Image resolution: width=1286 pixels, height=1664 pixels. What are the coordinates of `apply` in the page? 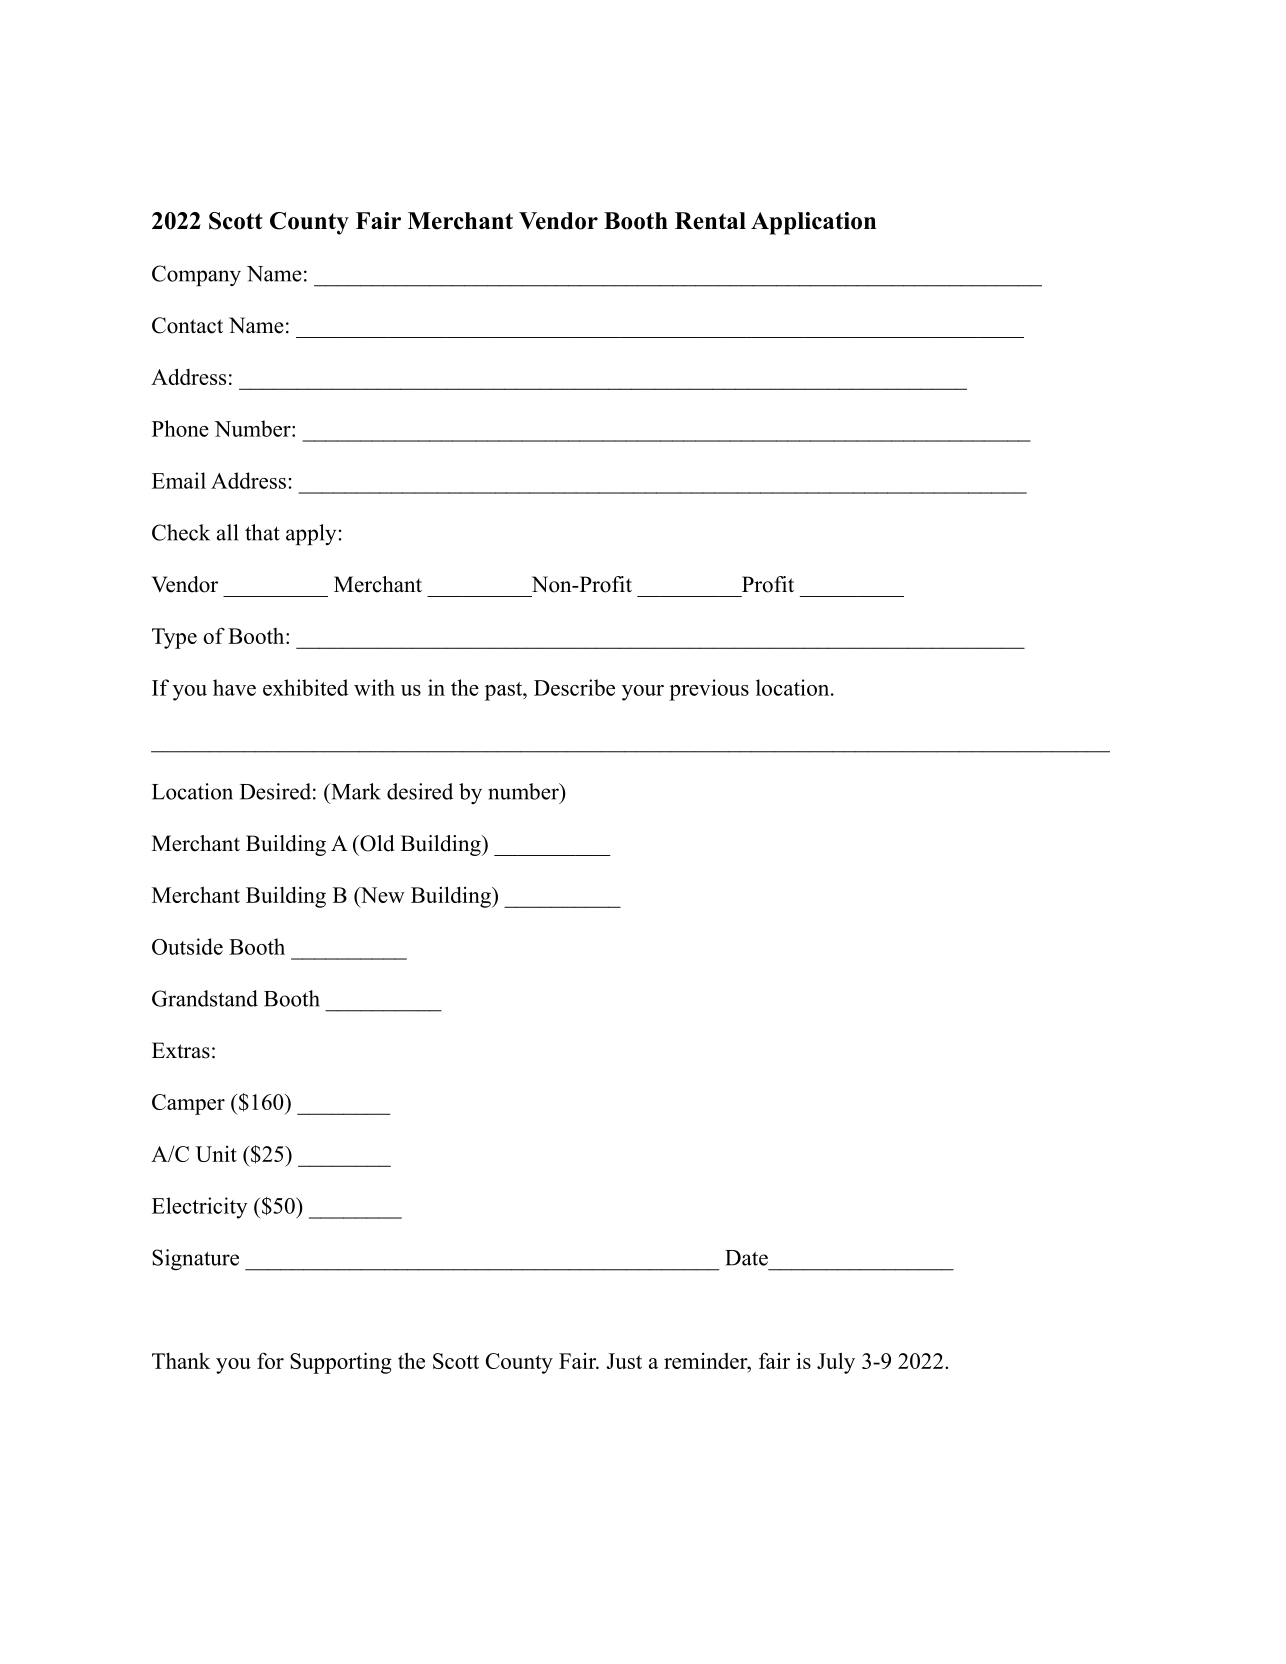 It's located at (312, 534).
